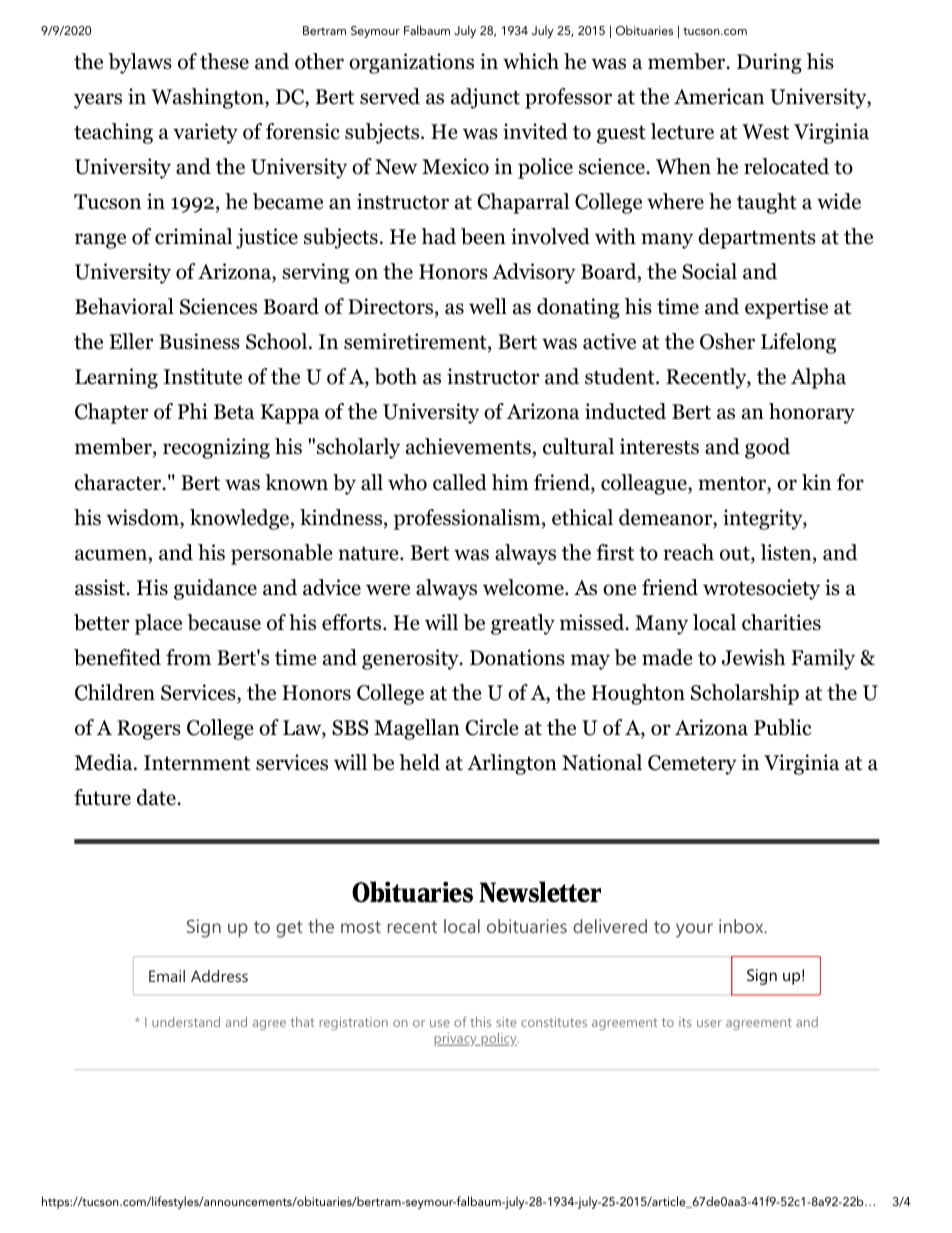 Image resolution: width=952 pixels, height=1233 pixels. Describe the element at coordinates (208, 98) in the screenshot. I see `Washington` at that location.
